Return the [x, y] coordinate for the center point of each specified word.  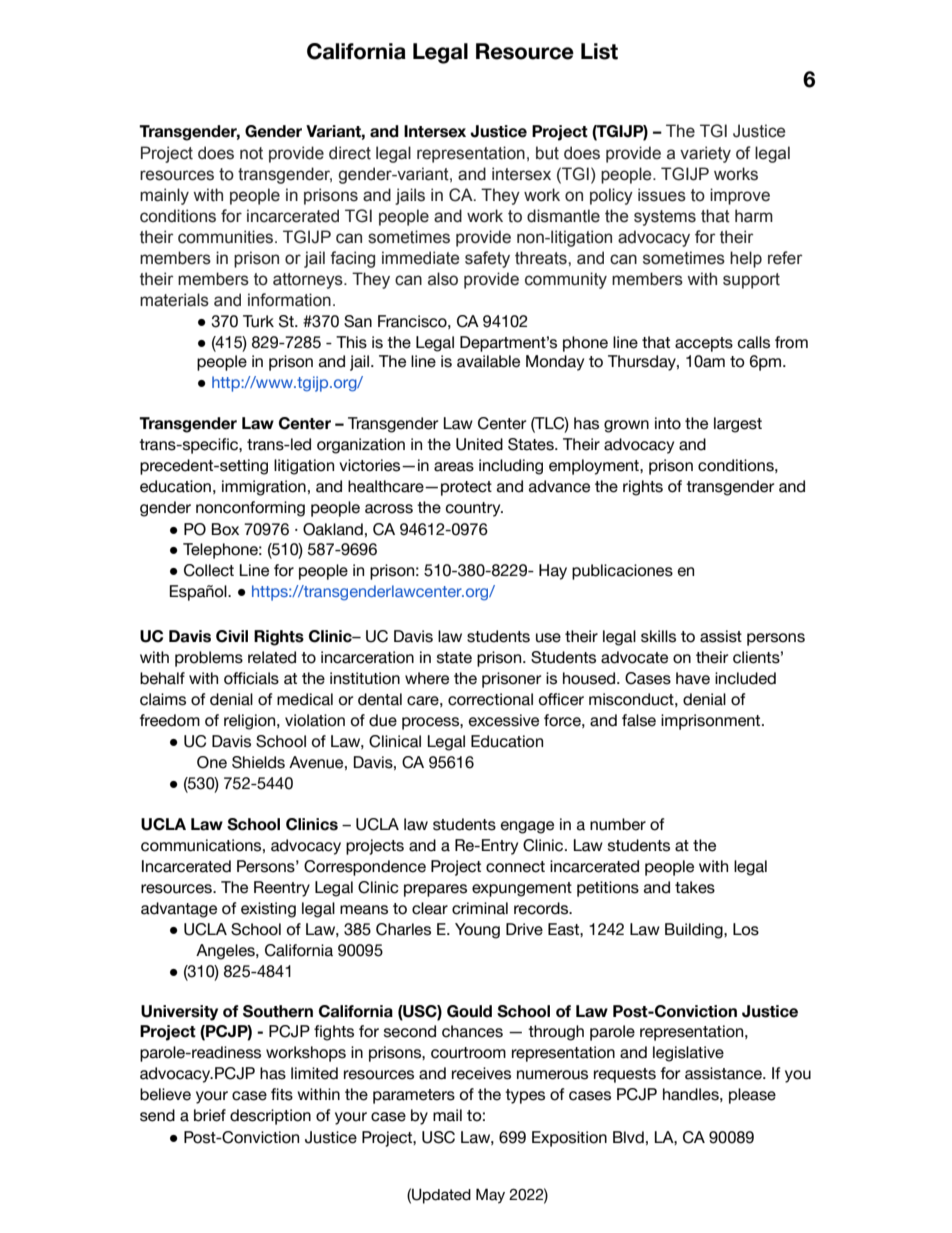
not [251, 153]
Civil [232, 636]
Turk [258, 321]
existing [268, 910]
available [488, 361]
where [427, 678]
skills [658, 636]
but [547, 153]
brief [210, 1115]
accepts [704, 344]
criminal [480, 908]
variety [705, 154]
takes [695, 887]
